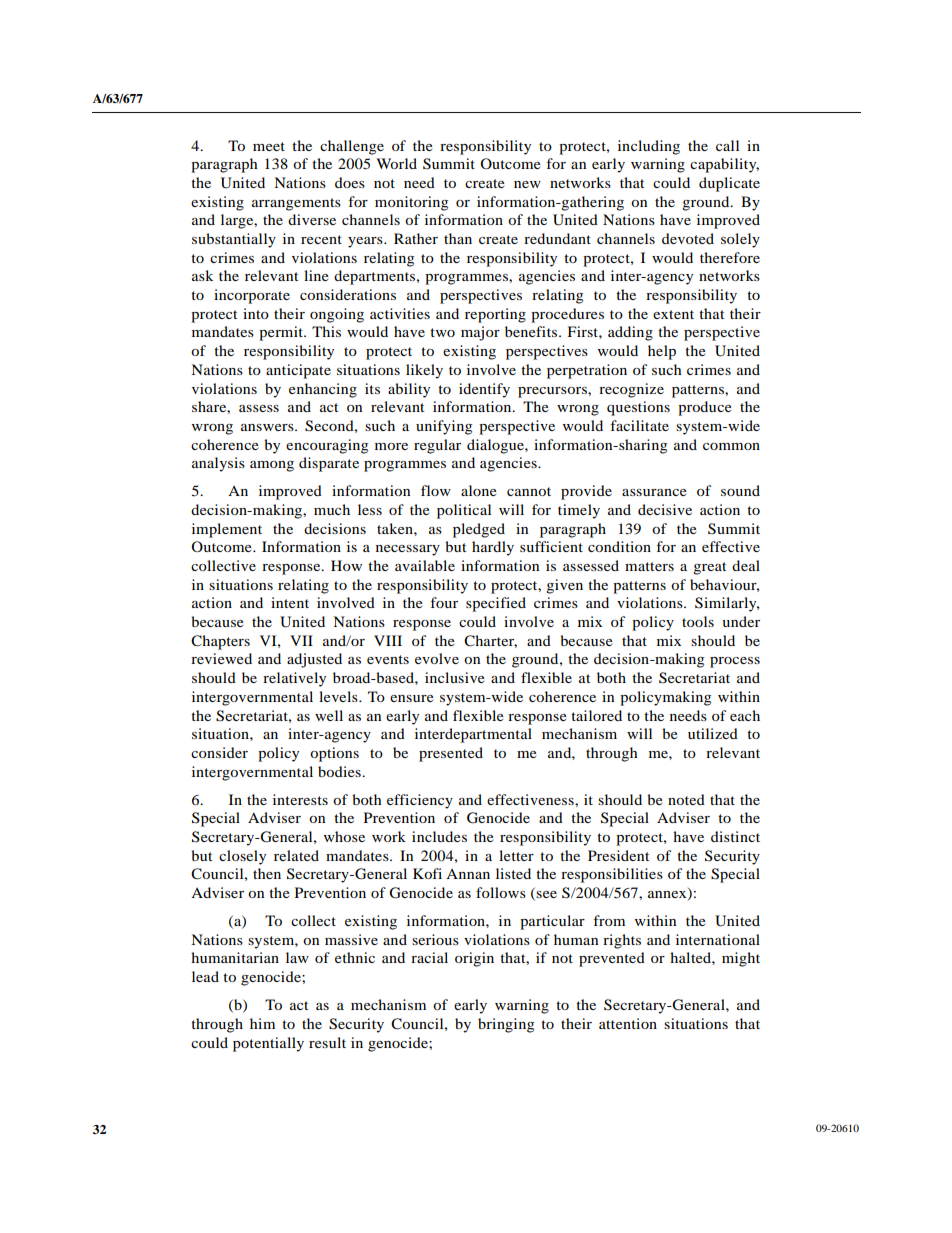 This screenshot has height=1233, width=952. I want to click on utilized, so click(713, 733).
